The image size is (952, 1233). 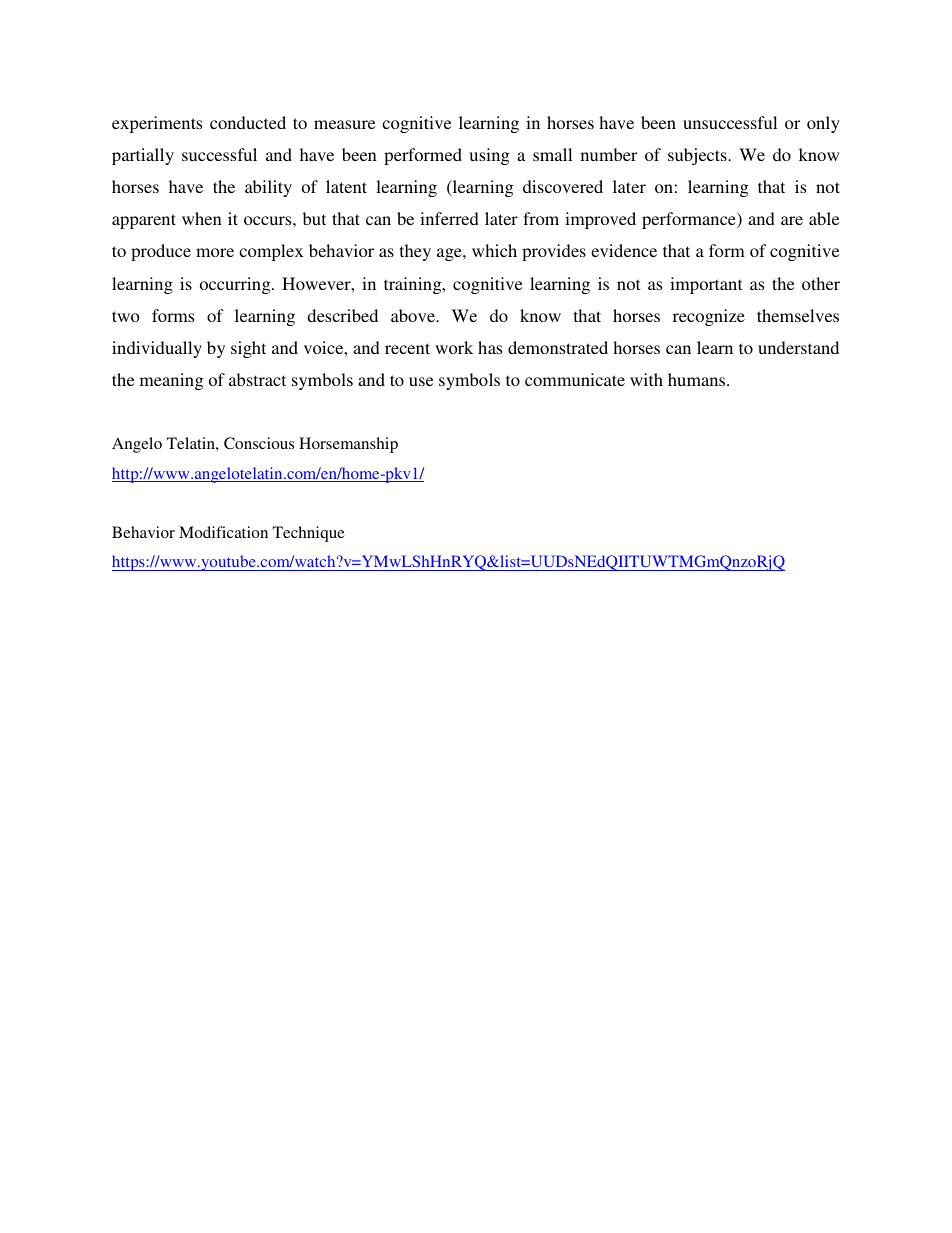 I want to click on humans, so click(x=698, y=379).
